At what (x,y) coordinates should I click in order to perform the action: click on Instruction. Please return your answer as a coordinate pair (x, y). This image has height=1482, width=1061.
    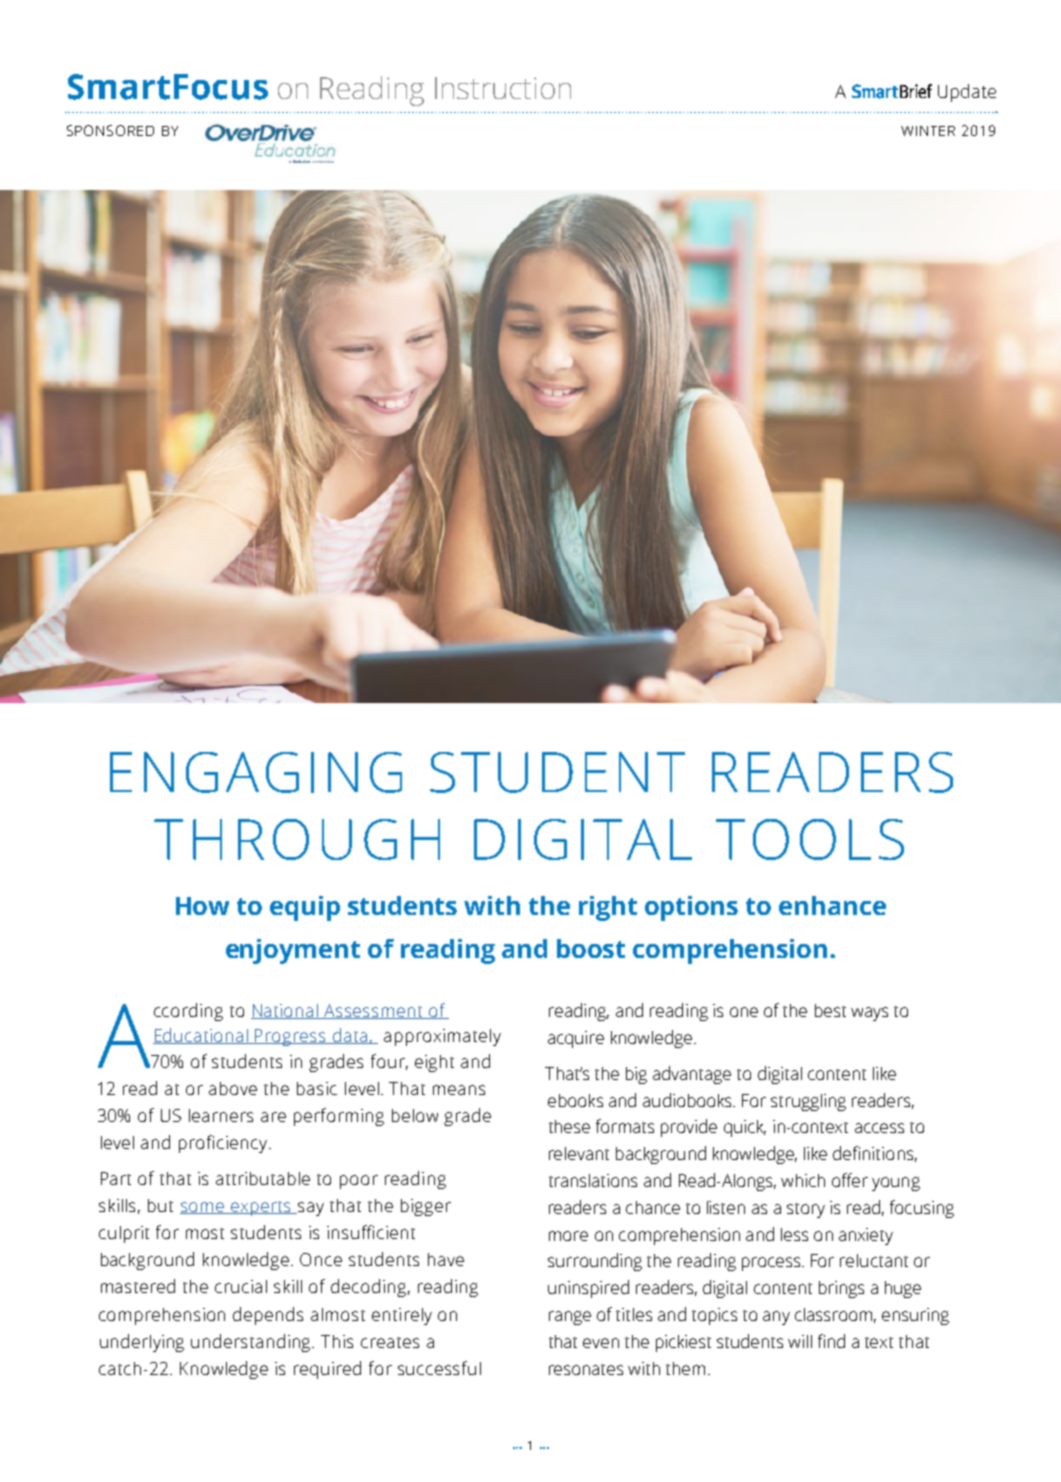
    Looking at the image, I should click on (503, 88).
